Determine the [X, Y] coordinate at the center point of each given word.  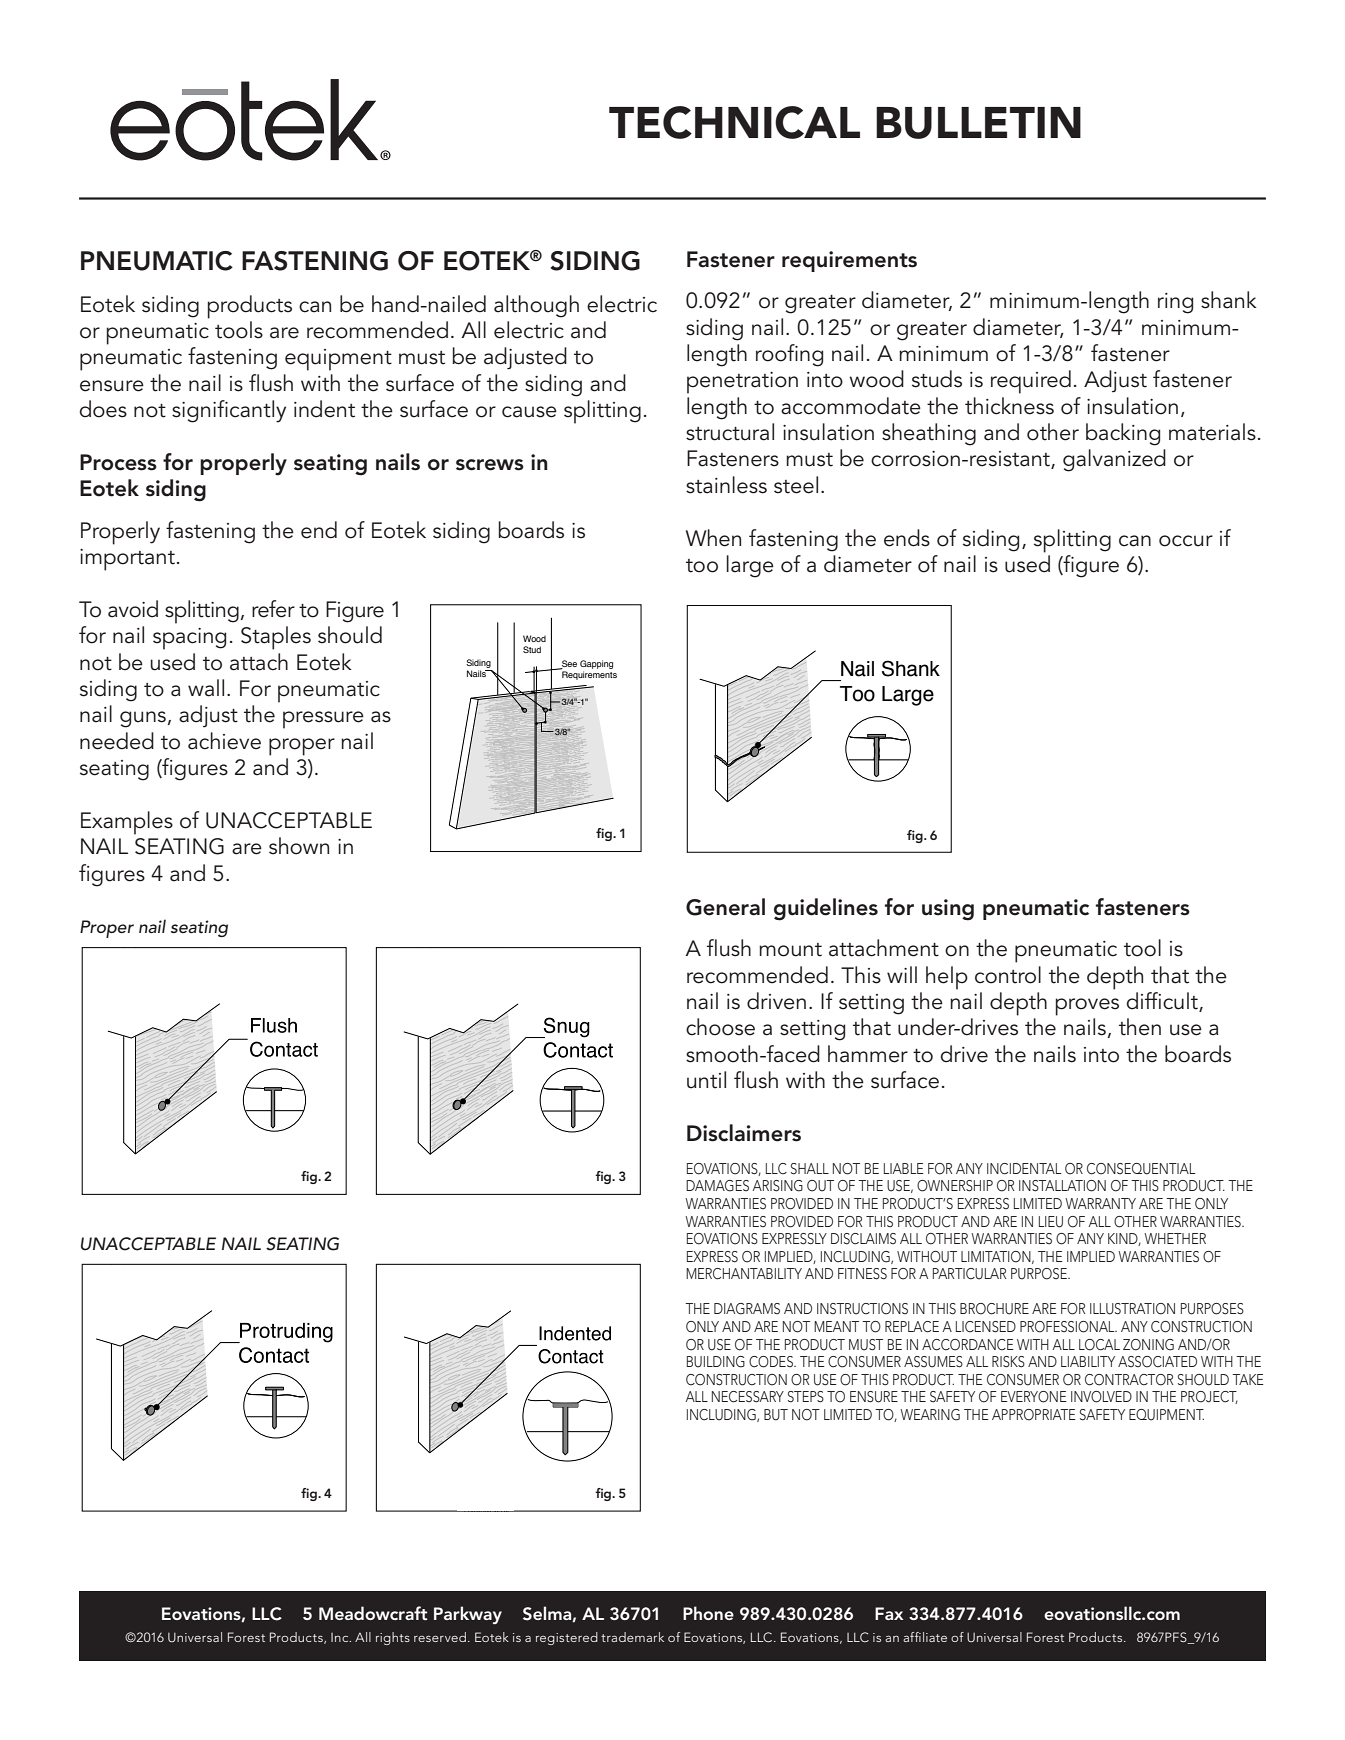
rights [393, 1638]
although [536, 306]
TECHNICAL [734, 122]
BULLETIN [978, 123]
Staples [276, 638]
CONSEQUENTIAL [1141, 1169]
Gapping [596, 664]
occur [1186, 541]
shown [299, 846]
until [706, 1080]
